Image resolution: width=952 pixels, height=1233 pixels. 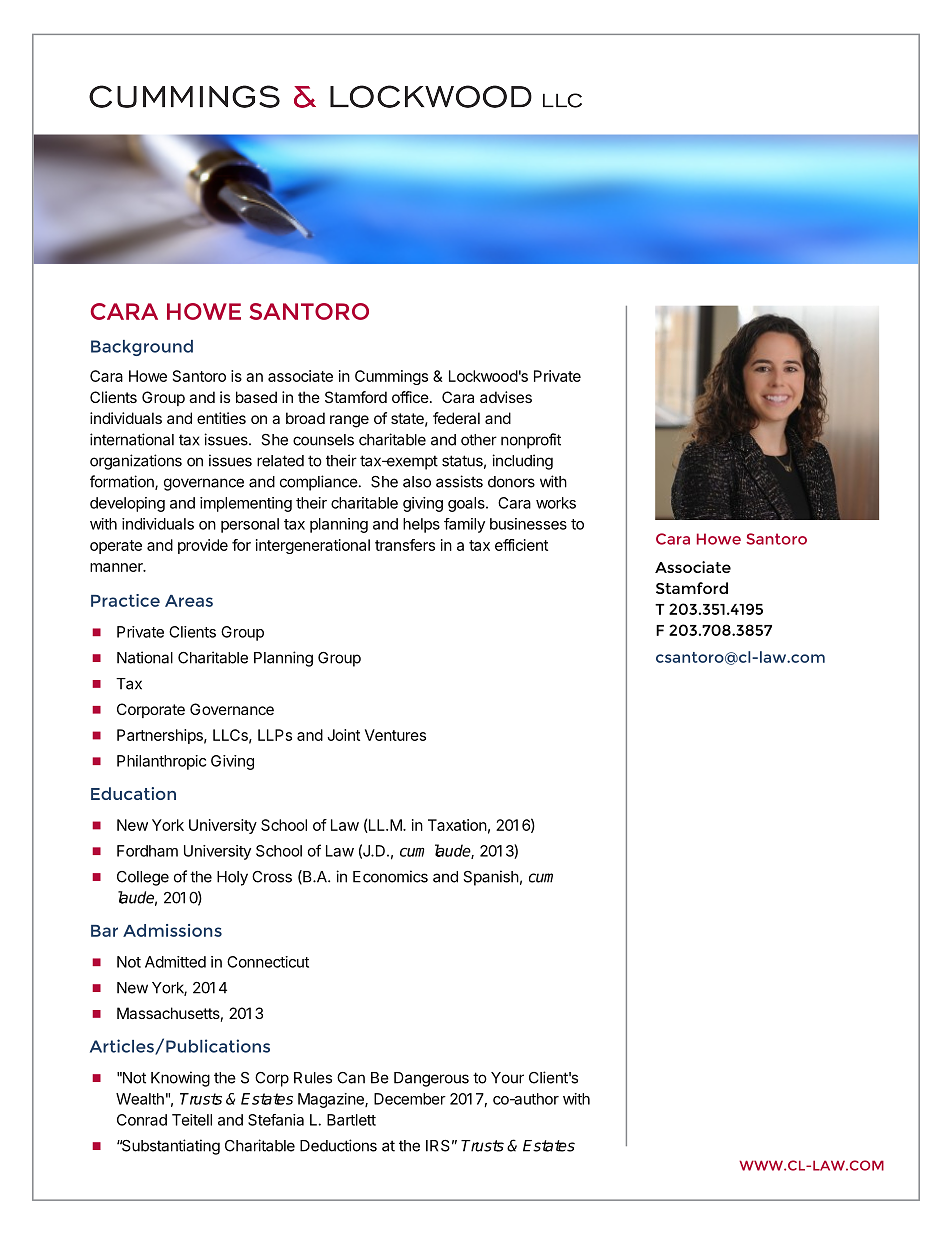 What do you see at coordinates (343, 735) in the screenshot?
I see `Joint` at bounding box center [343, 735].
